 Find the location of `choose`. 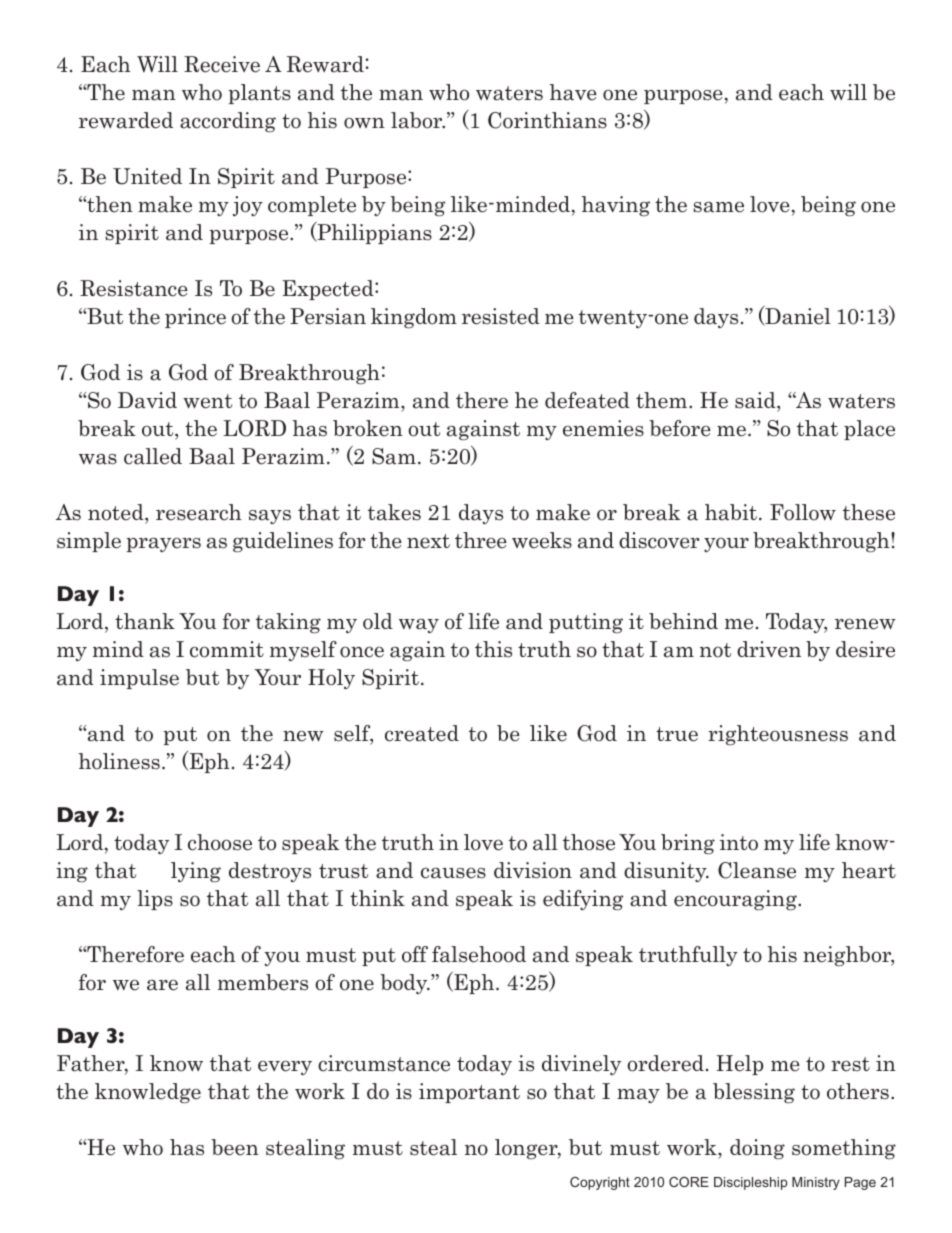

choose is located at coordinates (220, 842).
